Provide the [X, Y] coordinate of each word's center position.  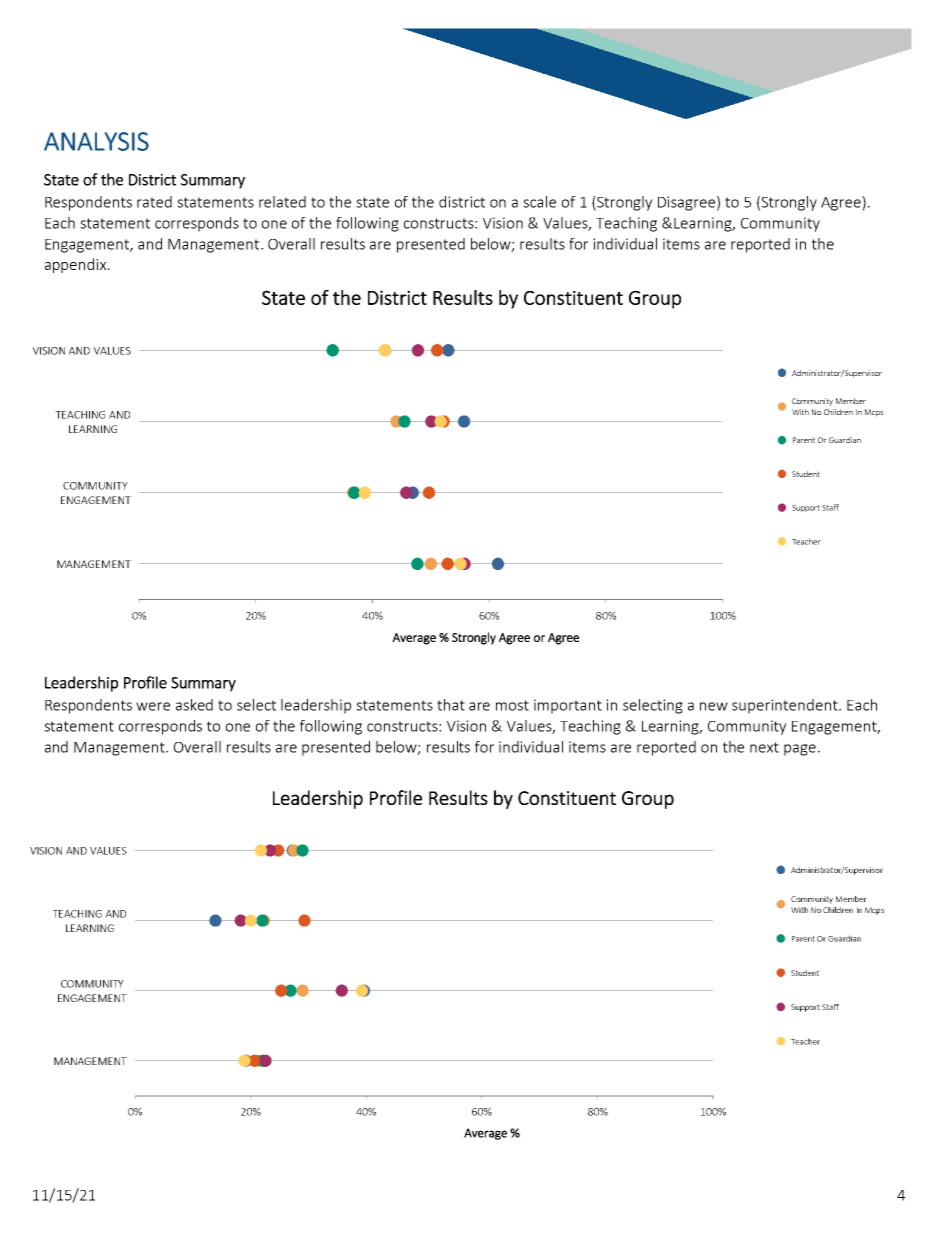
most [512, 705]
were [153, 706]
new [714, 706]
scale [539, 202]
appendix [77, 265]
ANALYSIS [96, 141]
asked [194, 705]
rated [154, 202]
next [764, 747]
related [282, 202]
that [451, 705]
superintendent [786, 706]
